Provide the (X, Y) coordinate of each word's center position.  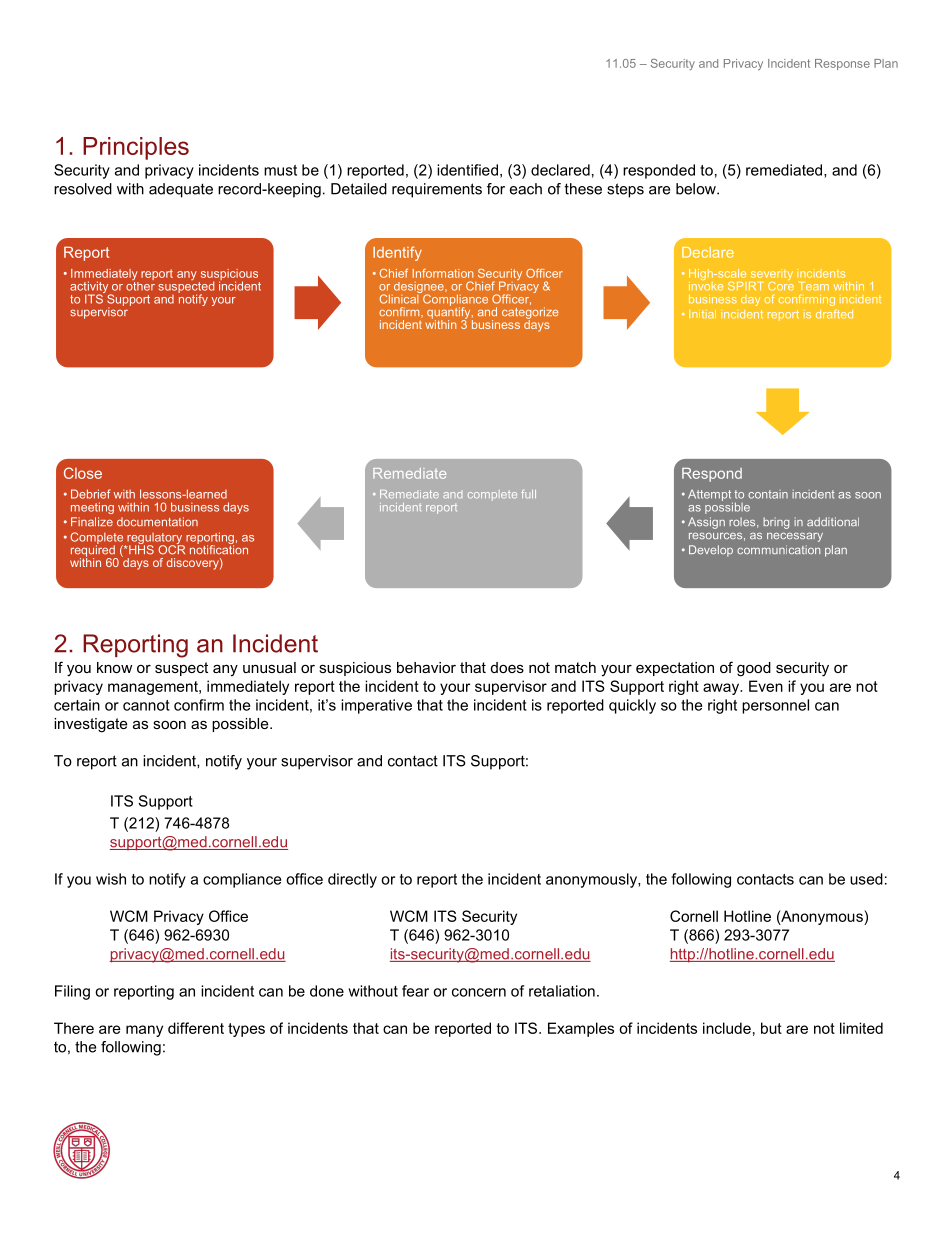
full (528, 494)
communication (778, 549)
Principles (136, 148)
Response (842, 64)
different (196, 1028)
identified (467, 170)
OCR (171, 549)
